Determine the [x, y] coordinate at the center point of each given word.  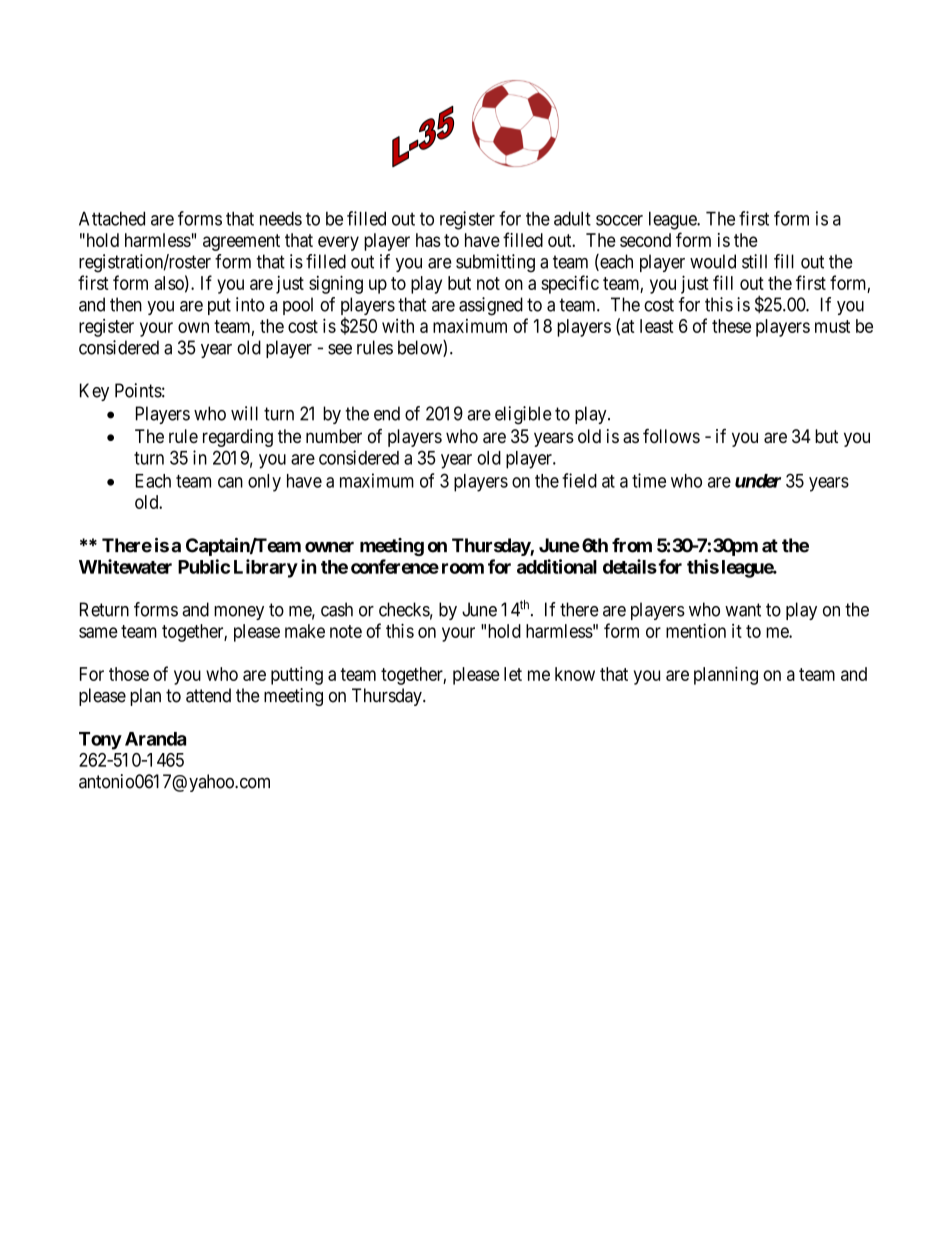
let [513, 674]
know [575, 674]
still [754, 261]
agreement [241, 242]
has [428, 240]
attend [208, 695]
